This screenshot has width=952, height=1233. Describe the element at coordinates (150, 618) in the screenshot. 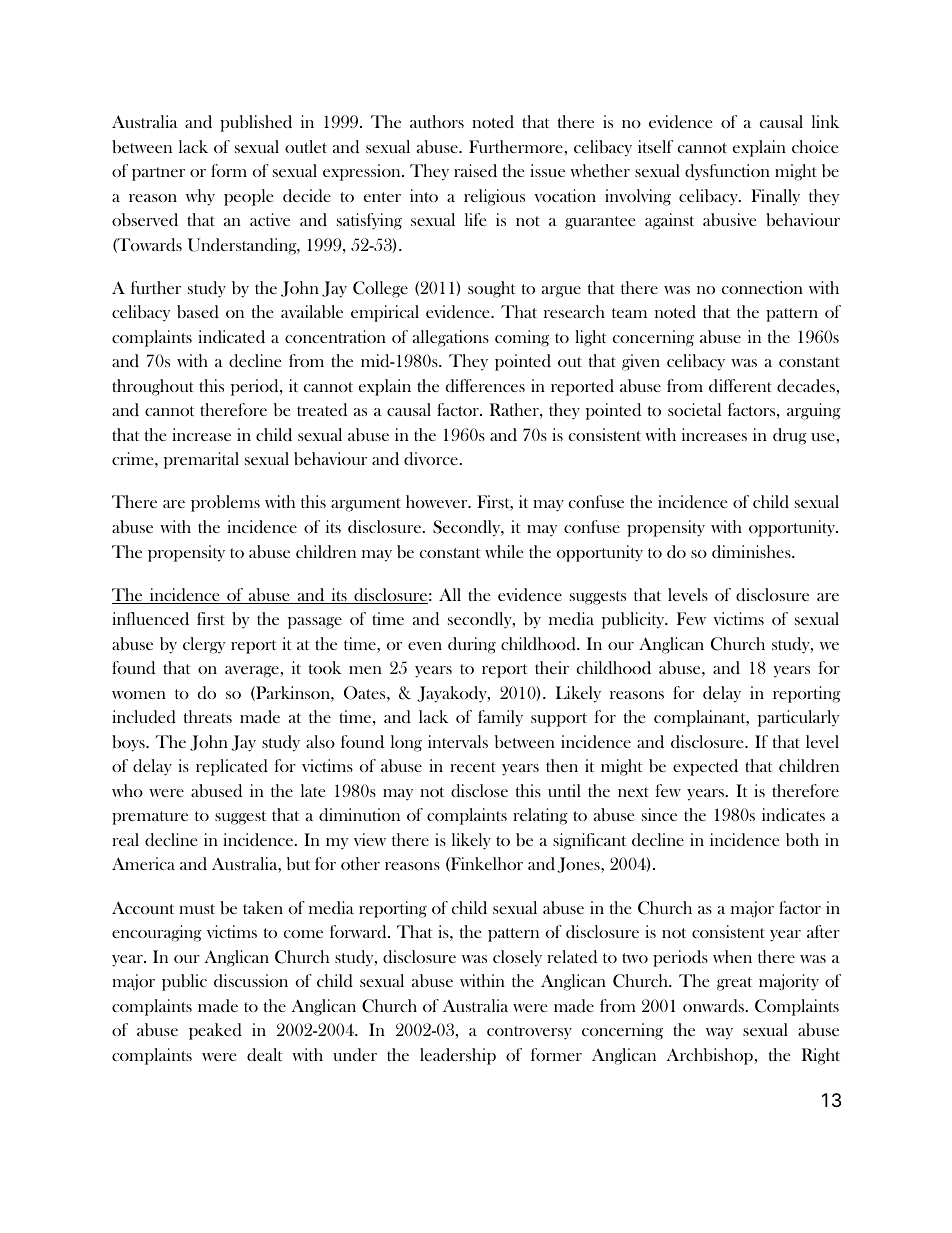

I see `influenced` at that location.
